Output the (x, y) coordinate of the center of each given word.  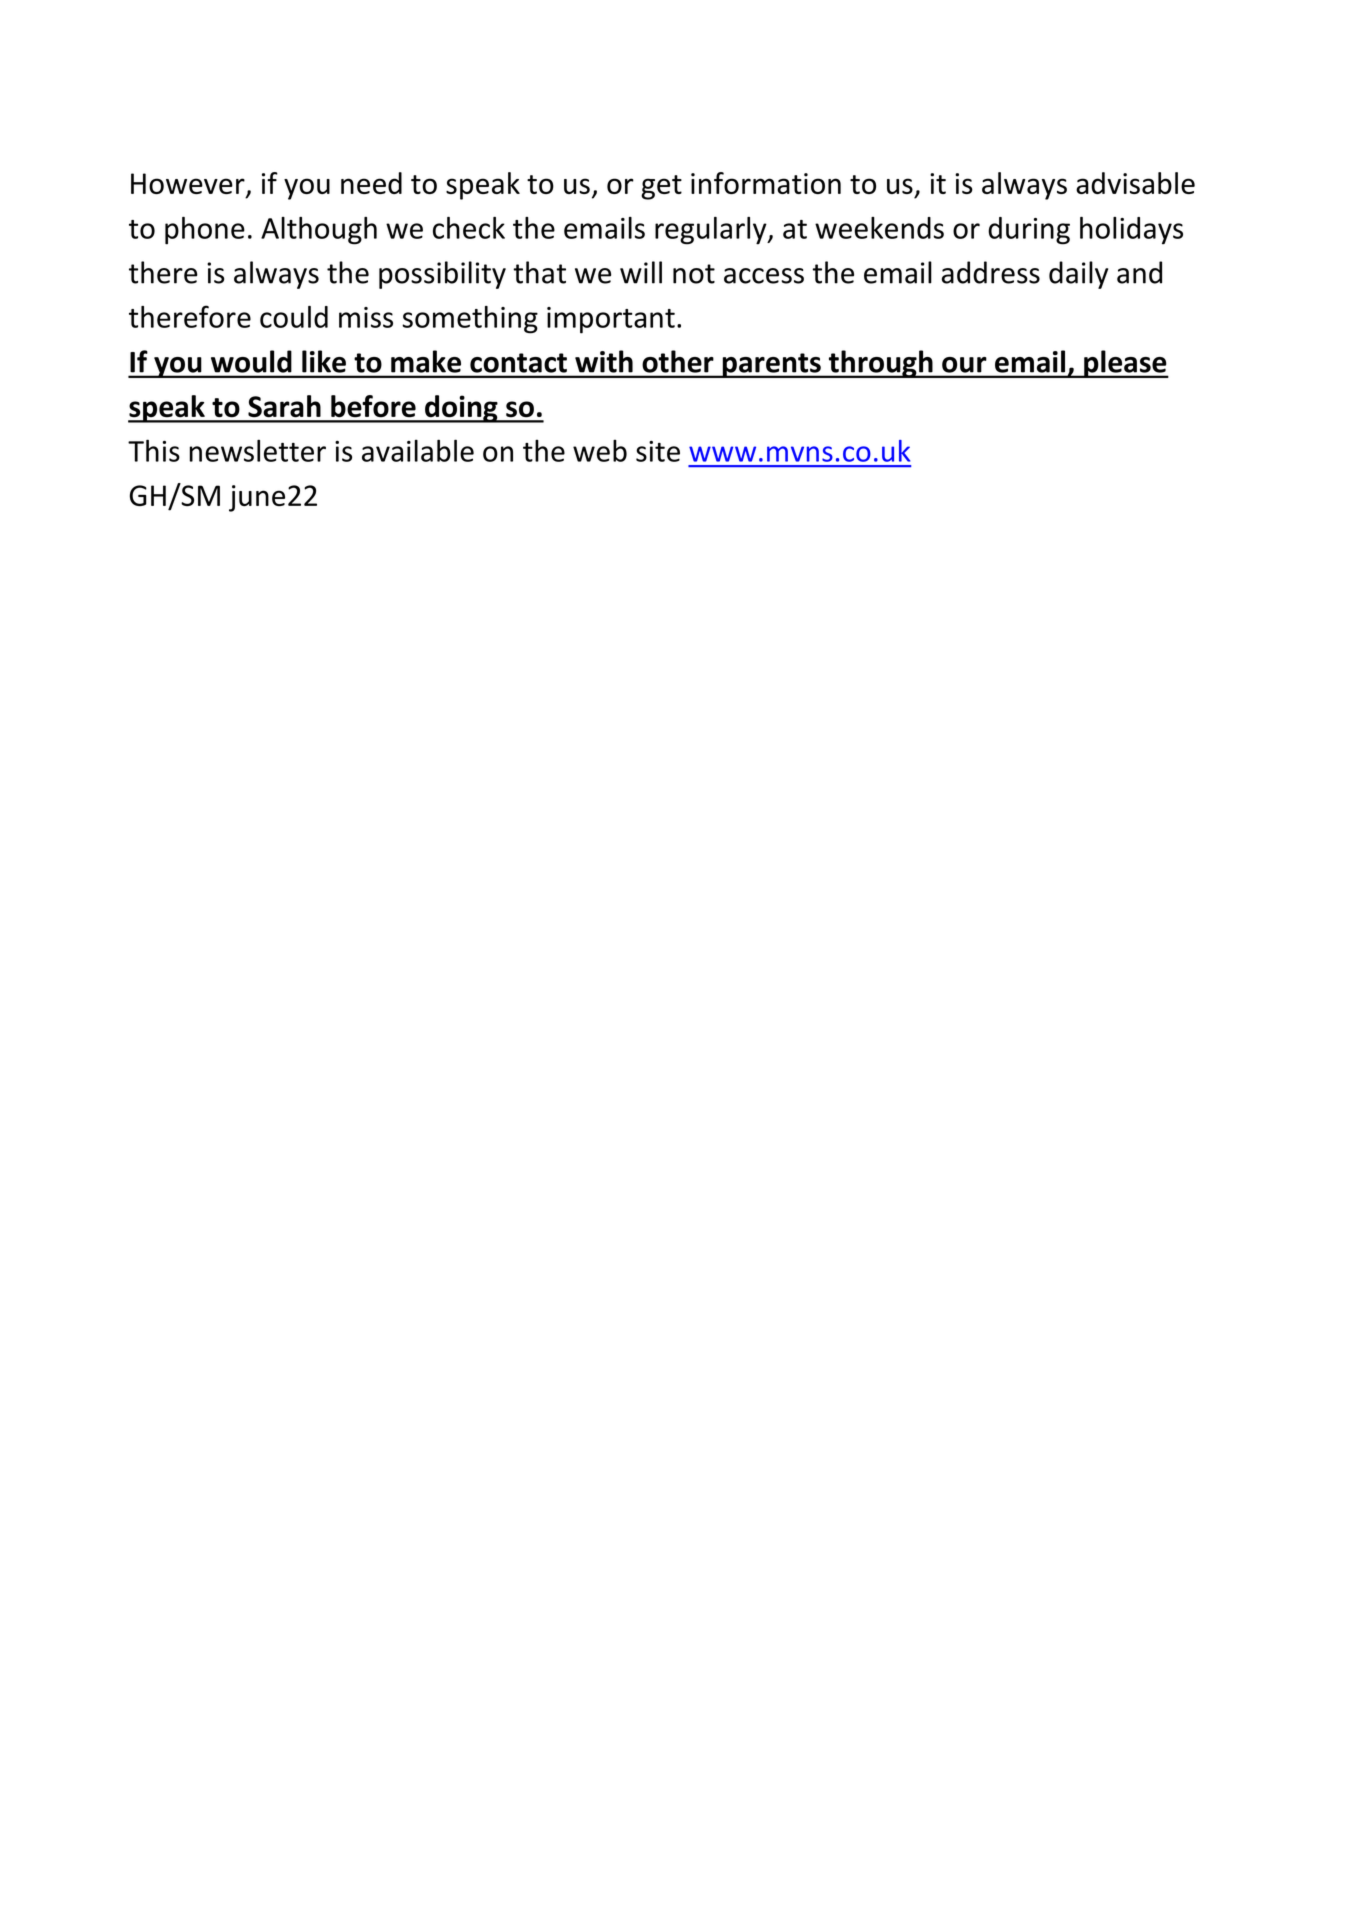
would (251, 361)
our (964, 365)
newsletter (257, 450)
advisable (1135, 183)
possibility (442, 275)
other (678, 361)
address (991, 272)
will (641, 272)
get (661, 187)
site (658, 451)
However (189, 185)
